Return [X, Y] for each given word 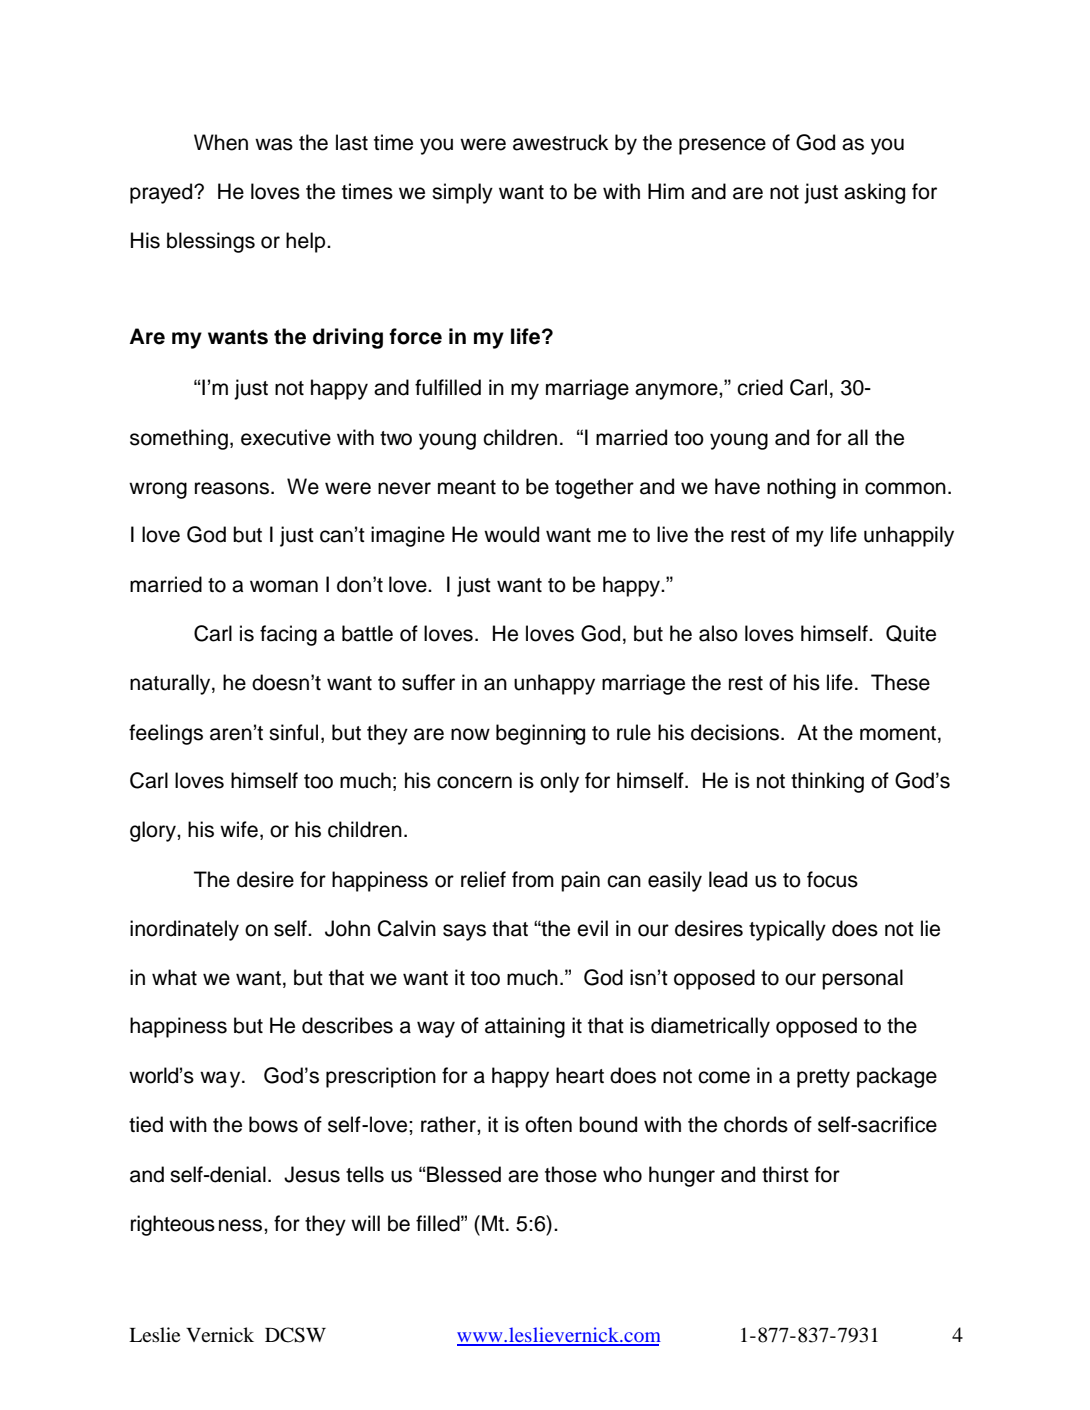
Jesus [312, 1174]
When [221, 142]
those [571, 1174]
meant [467, 487]
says [464, 932]
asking [874, 193]
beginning [540, 734]
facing [288, 635]
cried [760, 387]
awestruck [560, 142]
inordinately [184, 930]
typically [787, 930]
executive [286, 437]
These [900, 682]
